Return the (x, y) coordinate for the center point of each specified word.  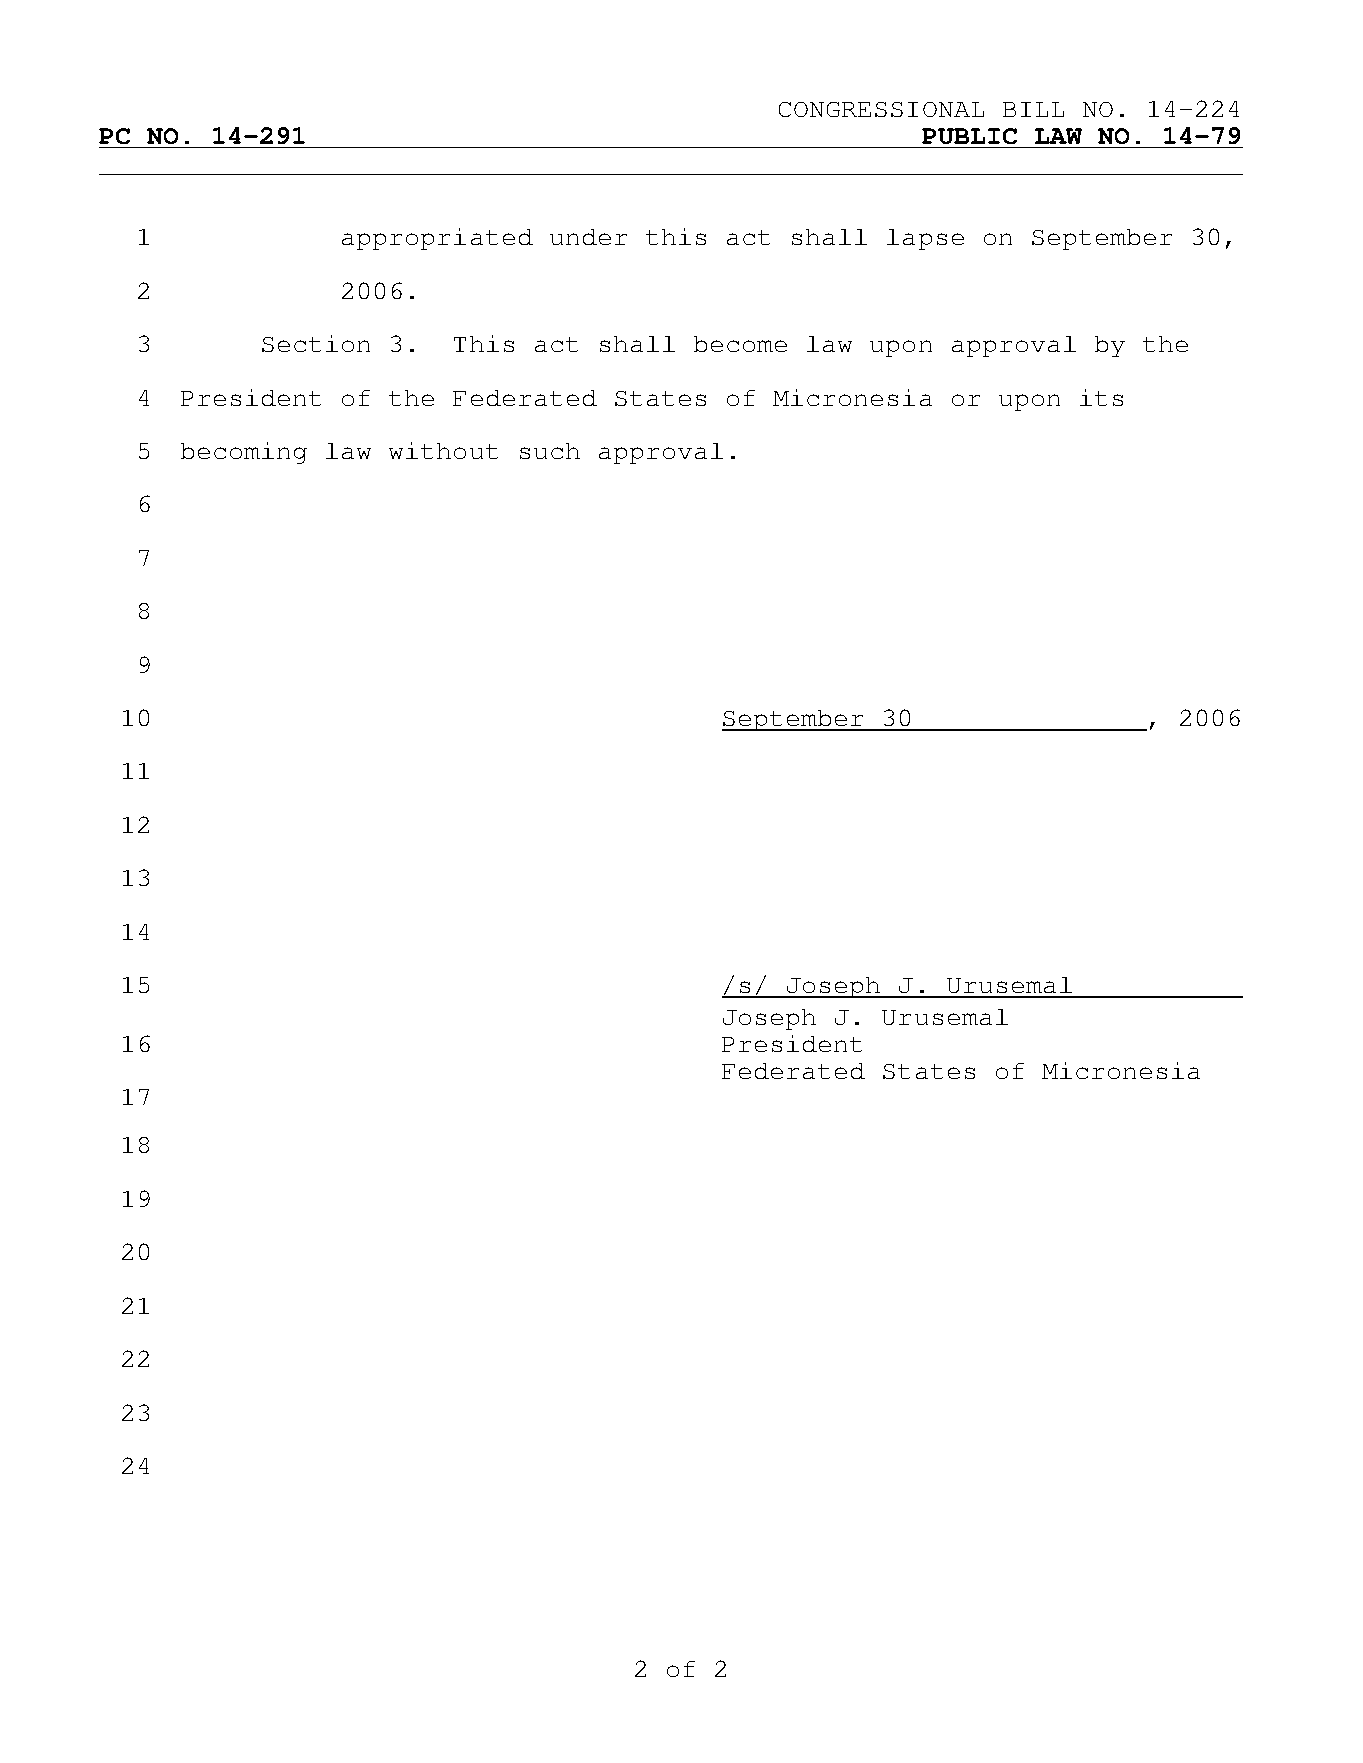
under (588, 237)
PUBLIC (969, 136)
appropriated (437, 239)
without (443, 450)
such (550, 451)
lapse (925, 239)
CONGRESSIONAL (881, 109)
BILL (1033, 109)
